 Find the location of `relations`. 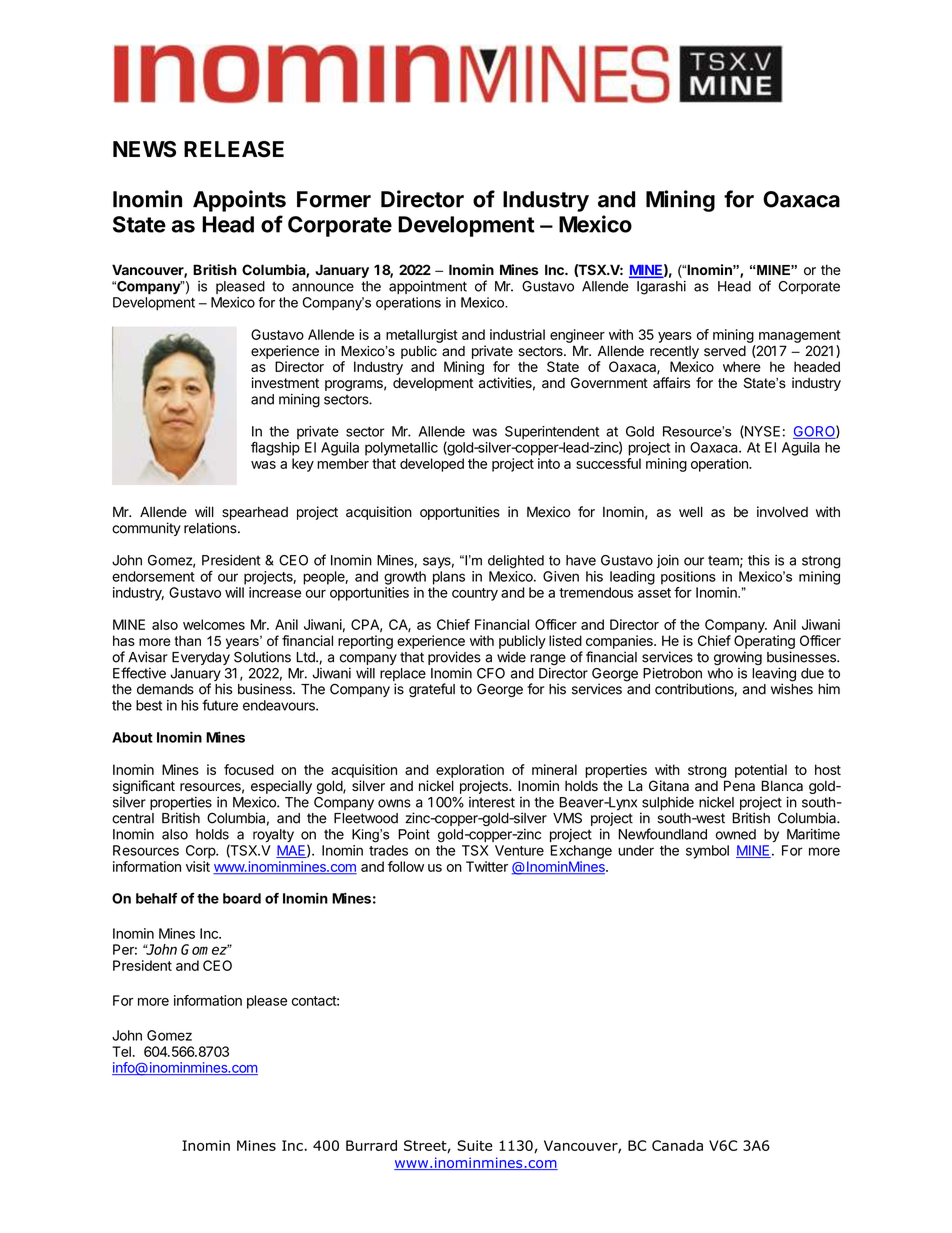

relations is located at coordinates (211, 528).
